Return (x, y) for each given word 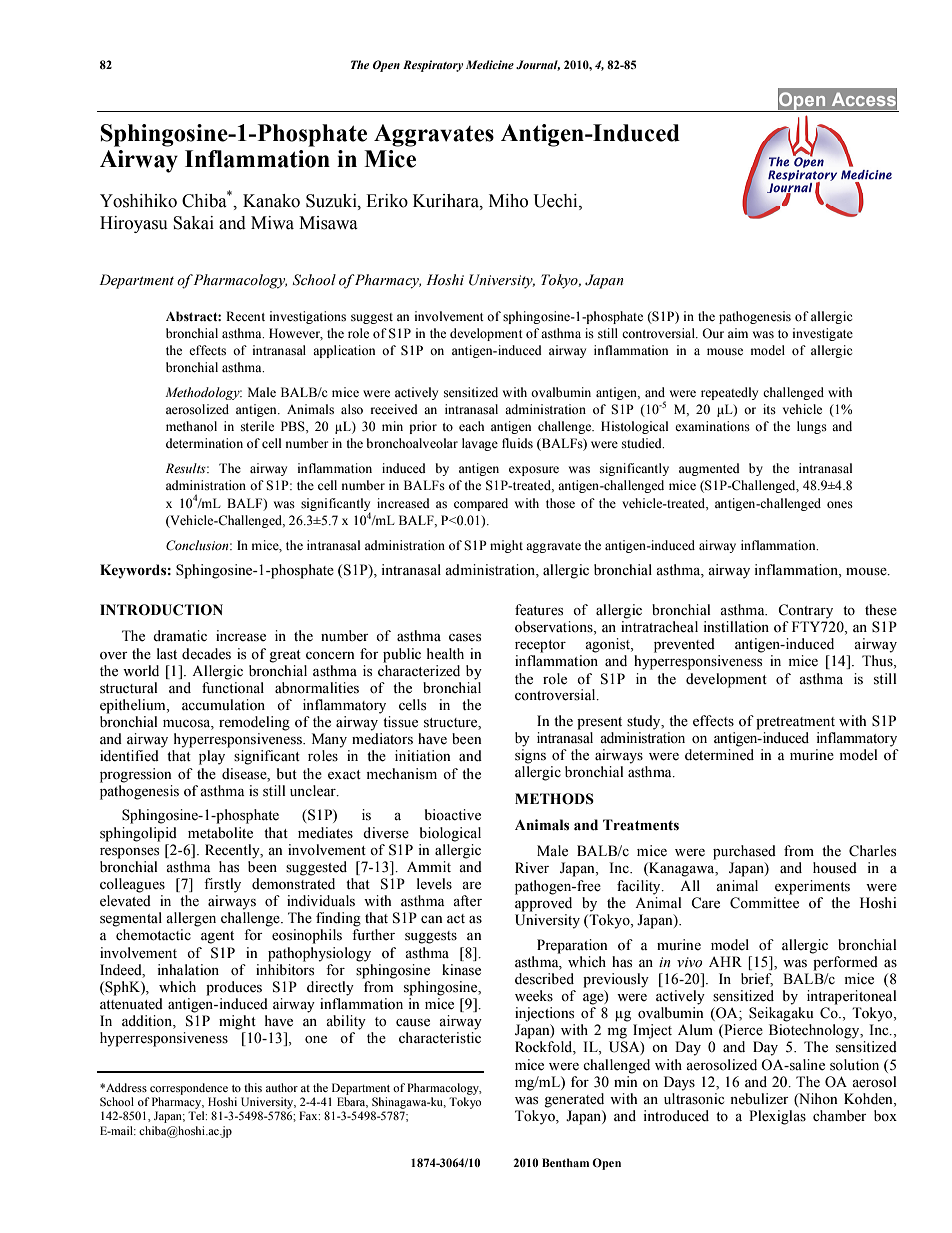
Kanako (271, 201)
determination (204, 443)
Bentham (565, 1162)
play (212, 757)
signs (530, 756)
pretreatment (795, 723)
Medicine (490, 64)
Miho (508, 201)
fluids (517, 443)
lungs (812, 427)
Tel (197, 1115)
